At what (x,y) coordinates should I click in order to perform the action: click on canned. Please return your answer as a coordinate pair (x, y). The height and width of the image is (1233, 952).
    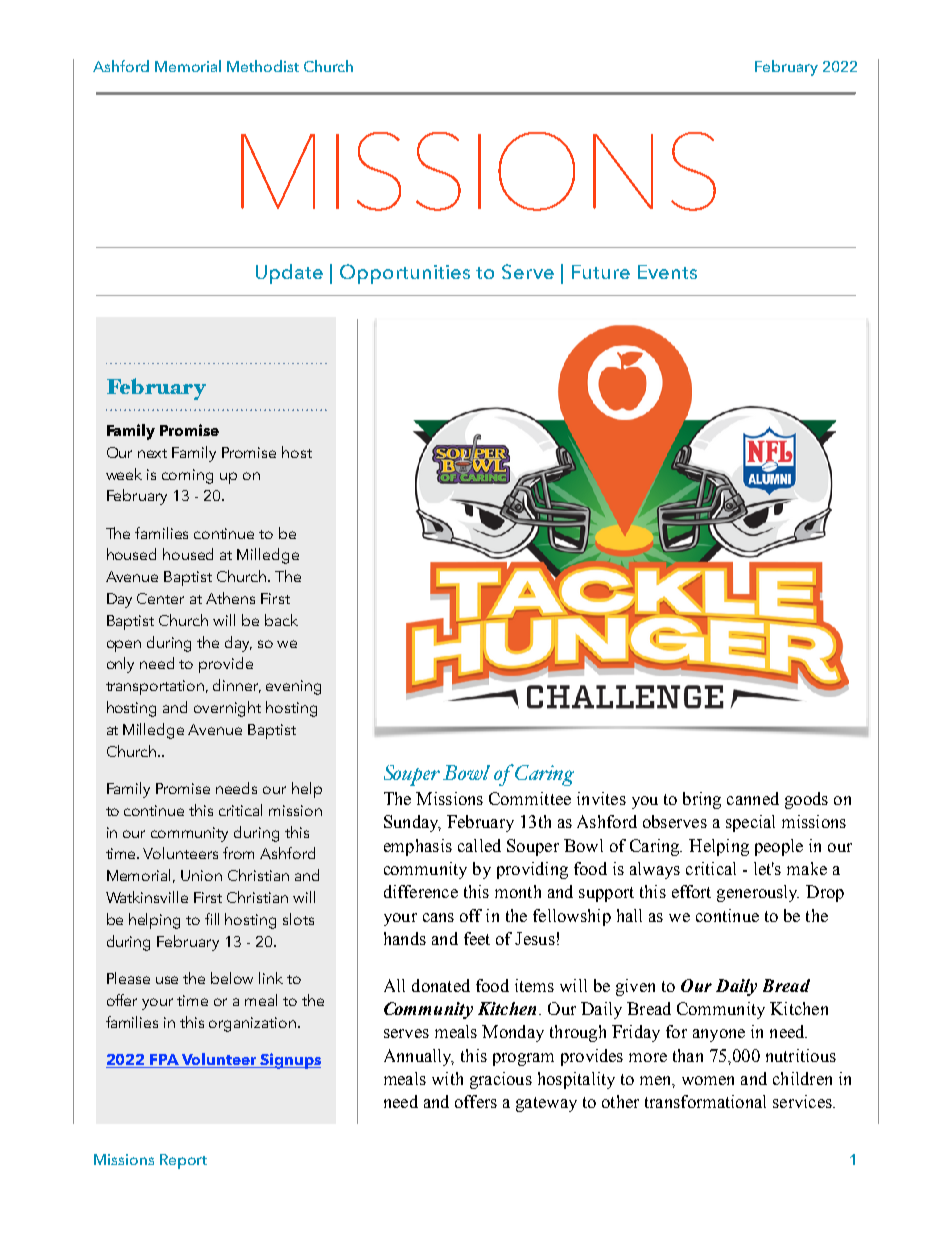
    Looking at the image, I should click on (753, 798).
